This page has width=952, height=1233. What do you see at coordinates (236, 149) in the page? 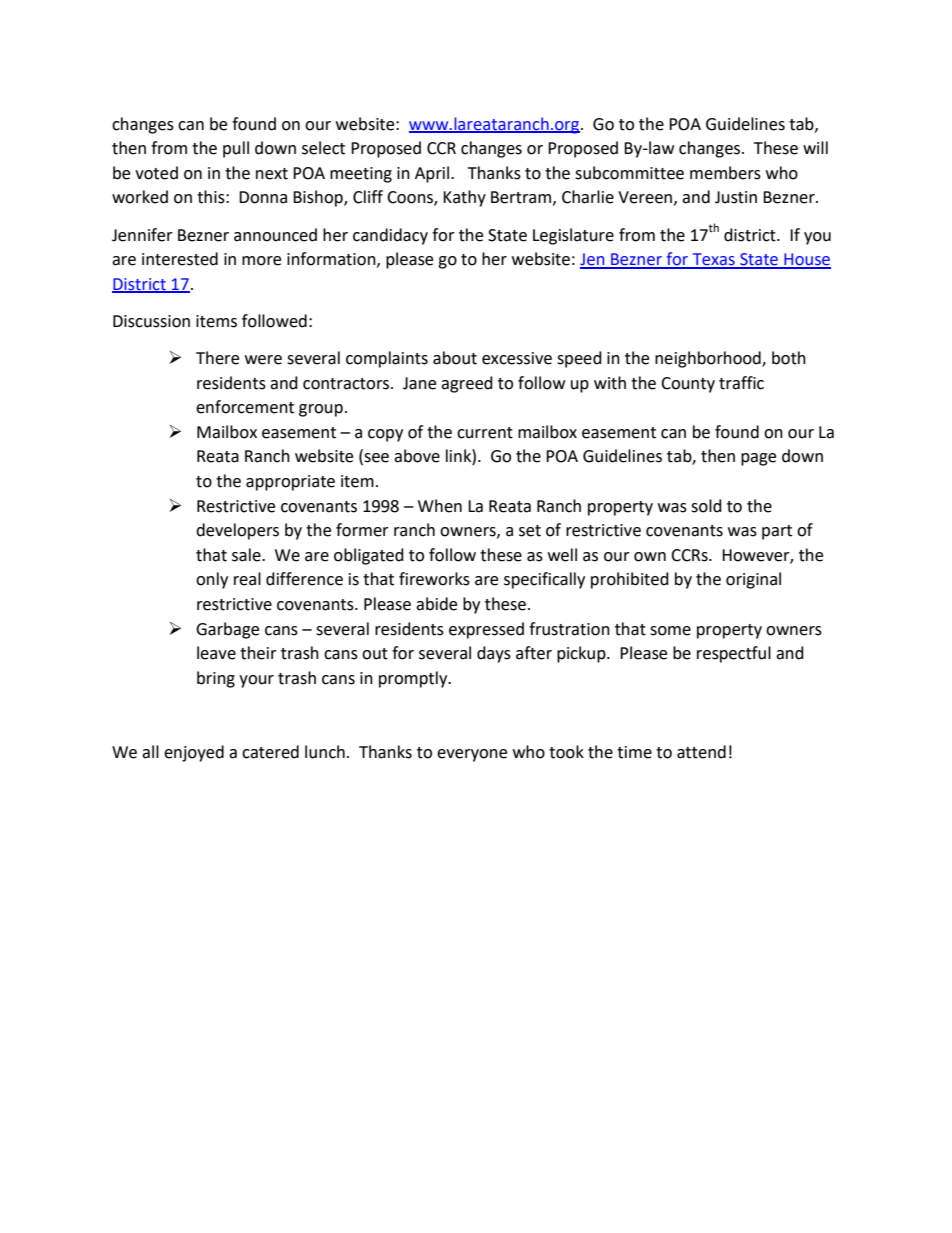
I see `pull` at bounding box center [236, 149].
